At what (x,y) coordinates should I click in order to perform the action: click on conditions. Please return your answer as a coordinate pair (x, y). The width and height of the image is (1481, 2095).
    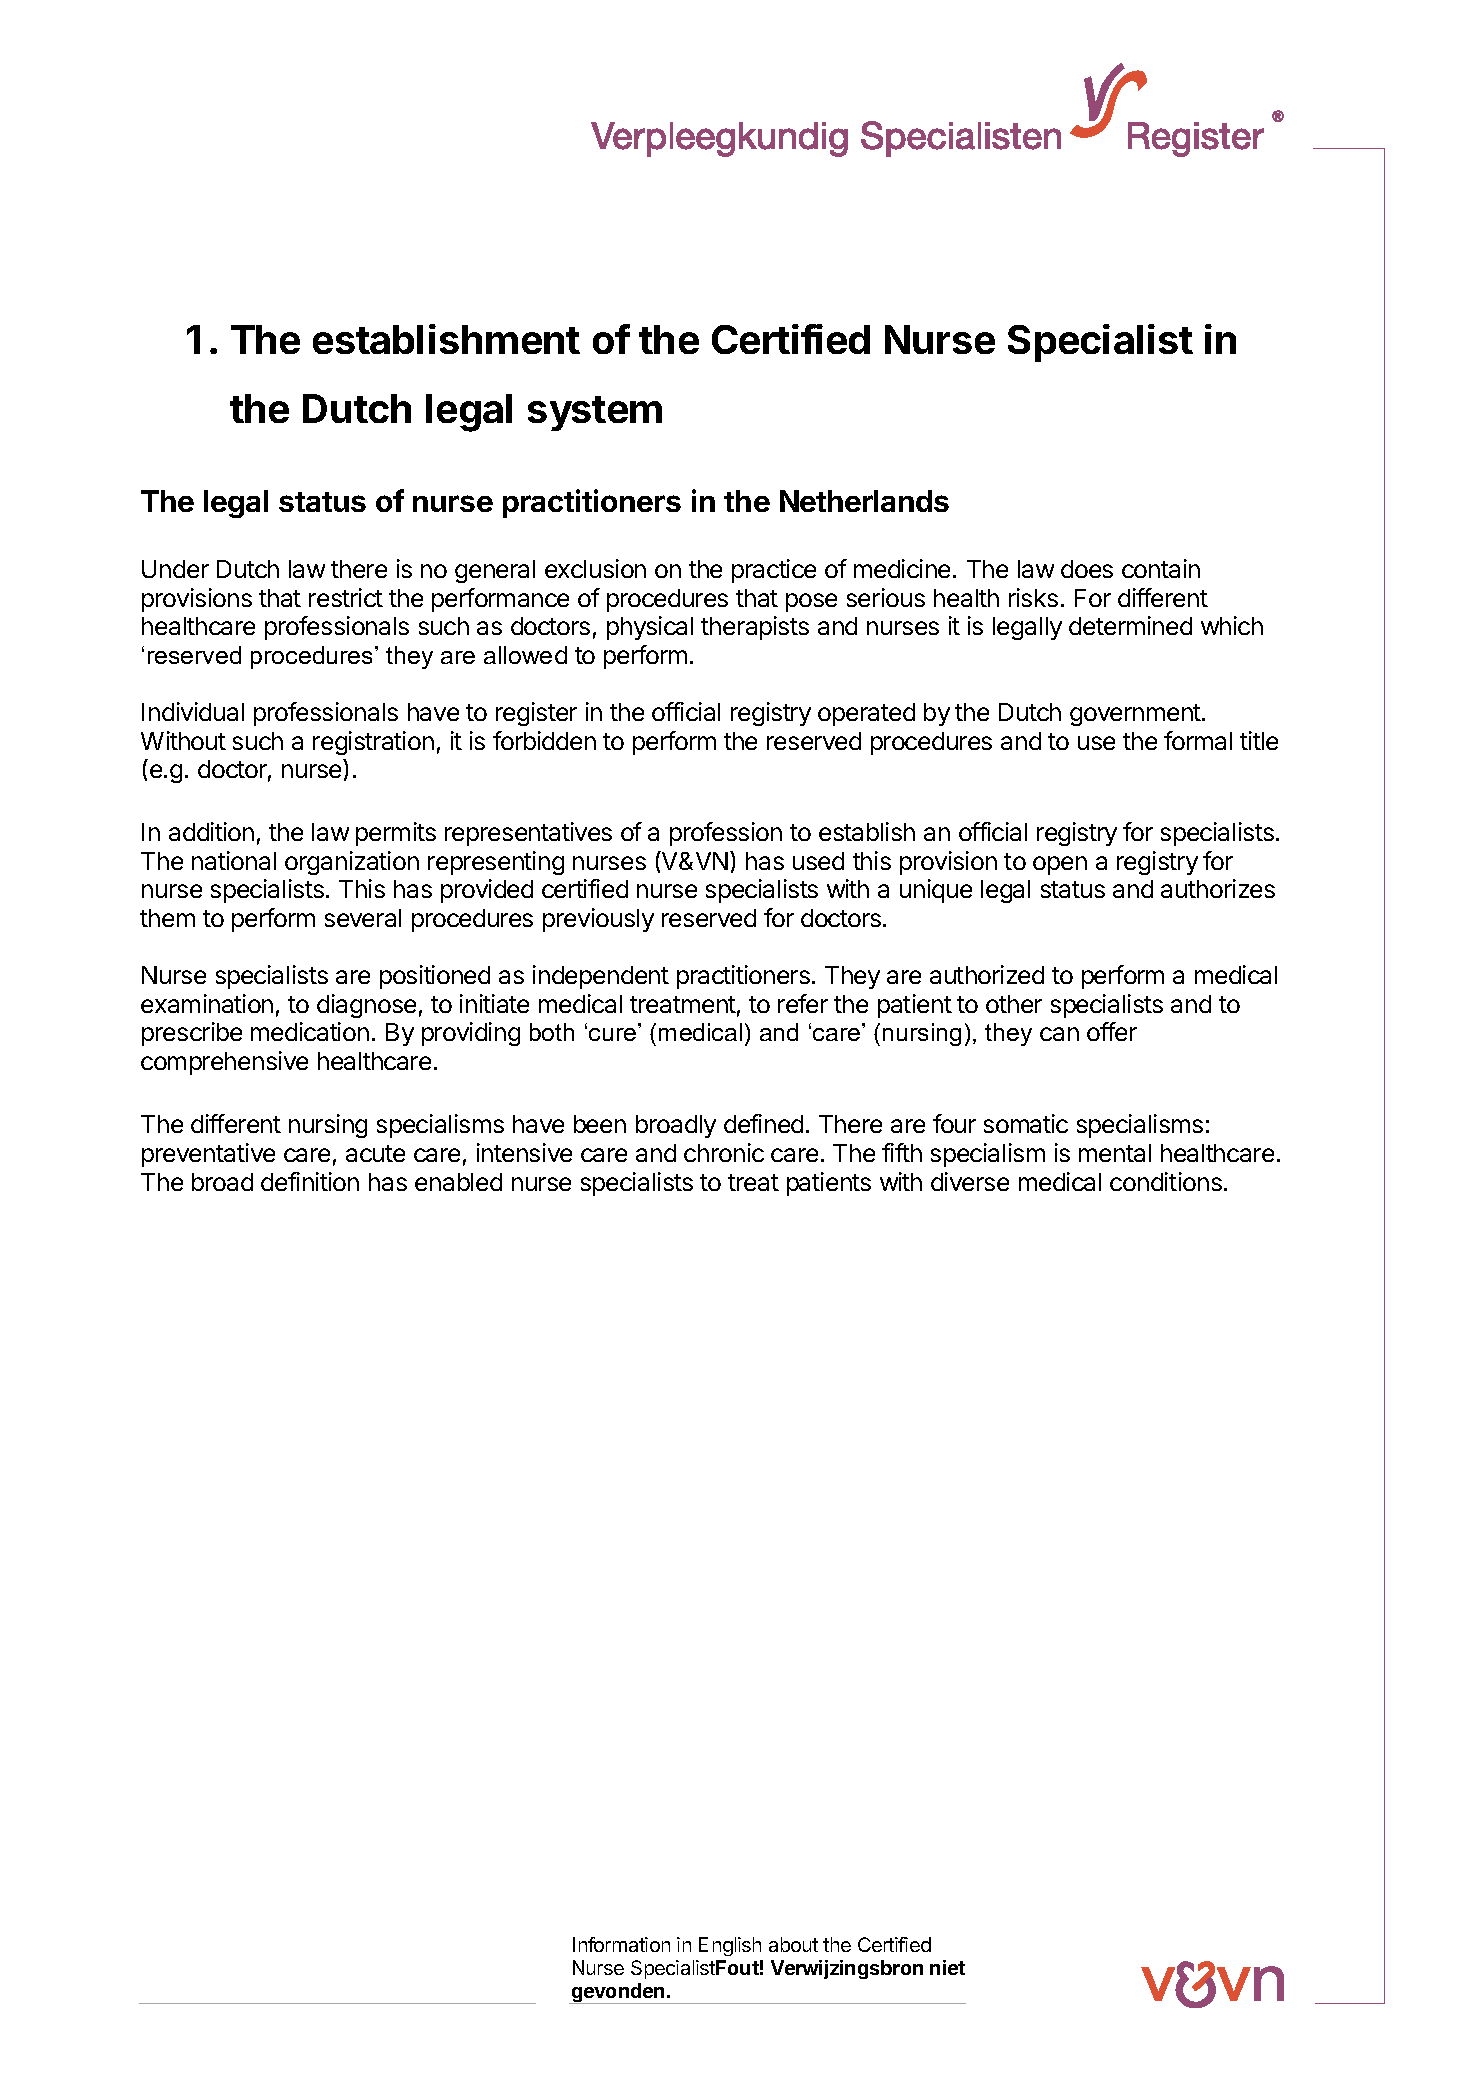
    Looking at the image, I should click on (1166, 1181).
